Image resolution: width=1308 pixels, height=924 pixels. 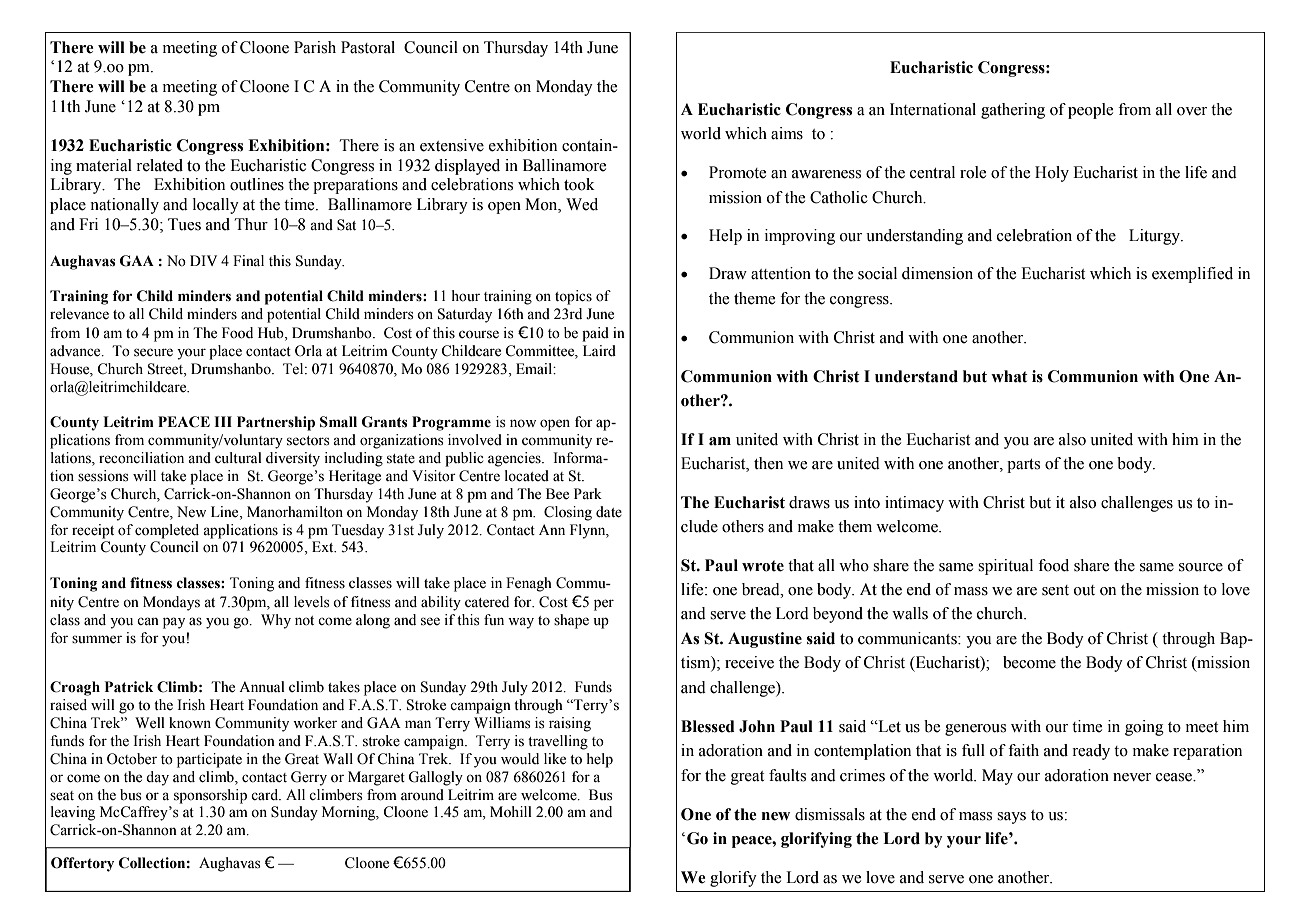 What do you see at coordinates (315, 47) in the screenshot?
I see `Parish` at bounding box center [315, 47].
